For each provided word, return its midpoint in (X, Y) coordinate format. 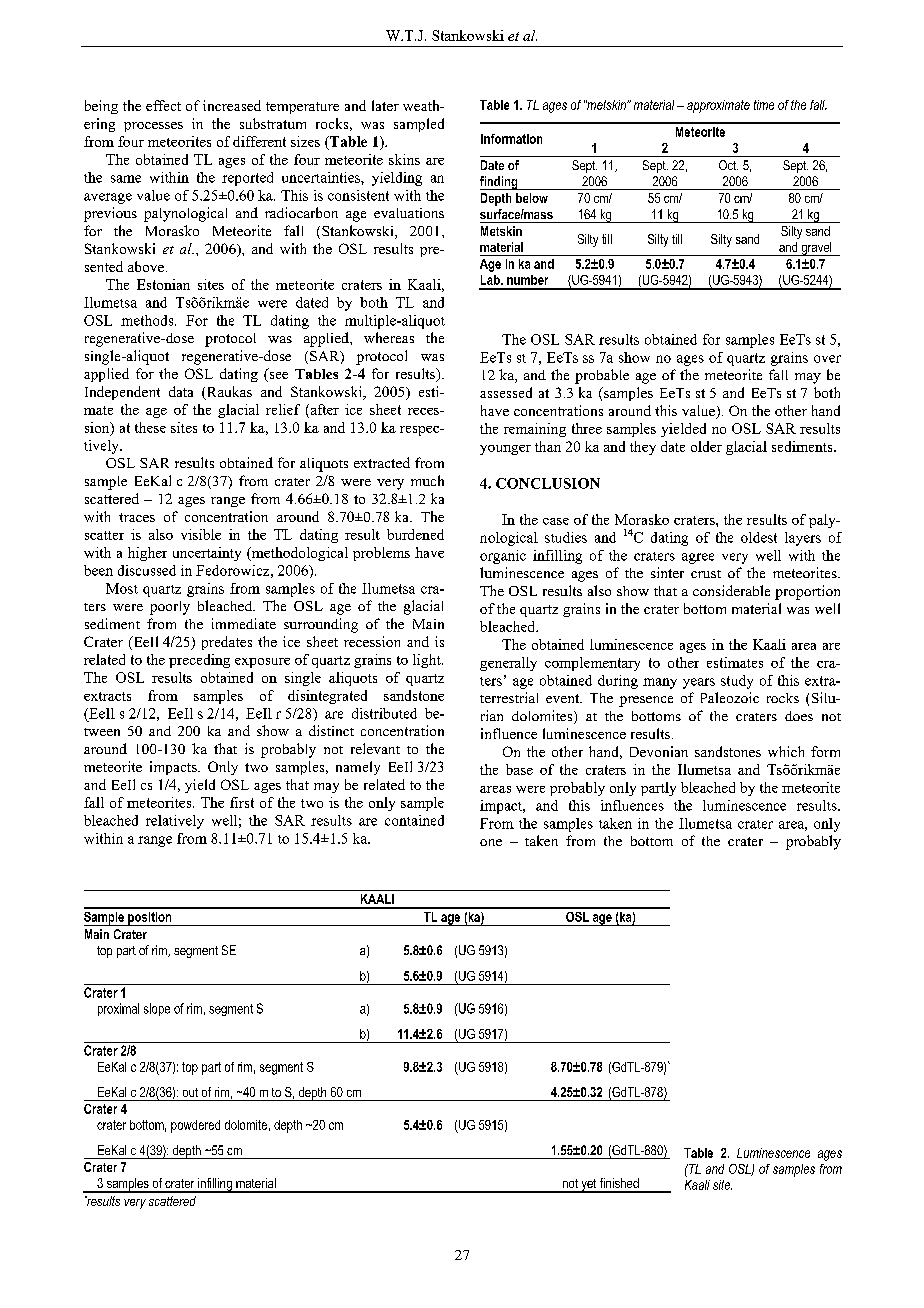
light (428, 661)
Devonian (659, 751)
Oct (728, 165)
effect (163, 105)
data (181, 391)
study (737, 682)
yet (589, 1186)
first (242, 802)
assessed (506, 392)
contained (414, 820)
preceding (199, 661)
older (706, 446)
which (786, 751)
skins (404, 159)
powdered (195, 1126)
